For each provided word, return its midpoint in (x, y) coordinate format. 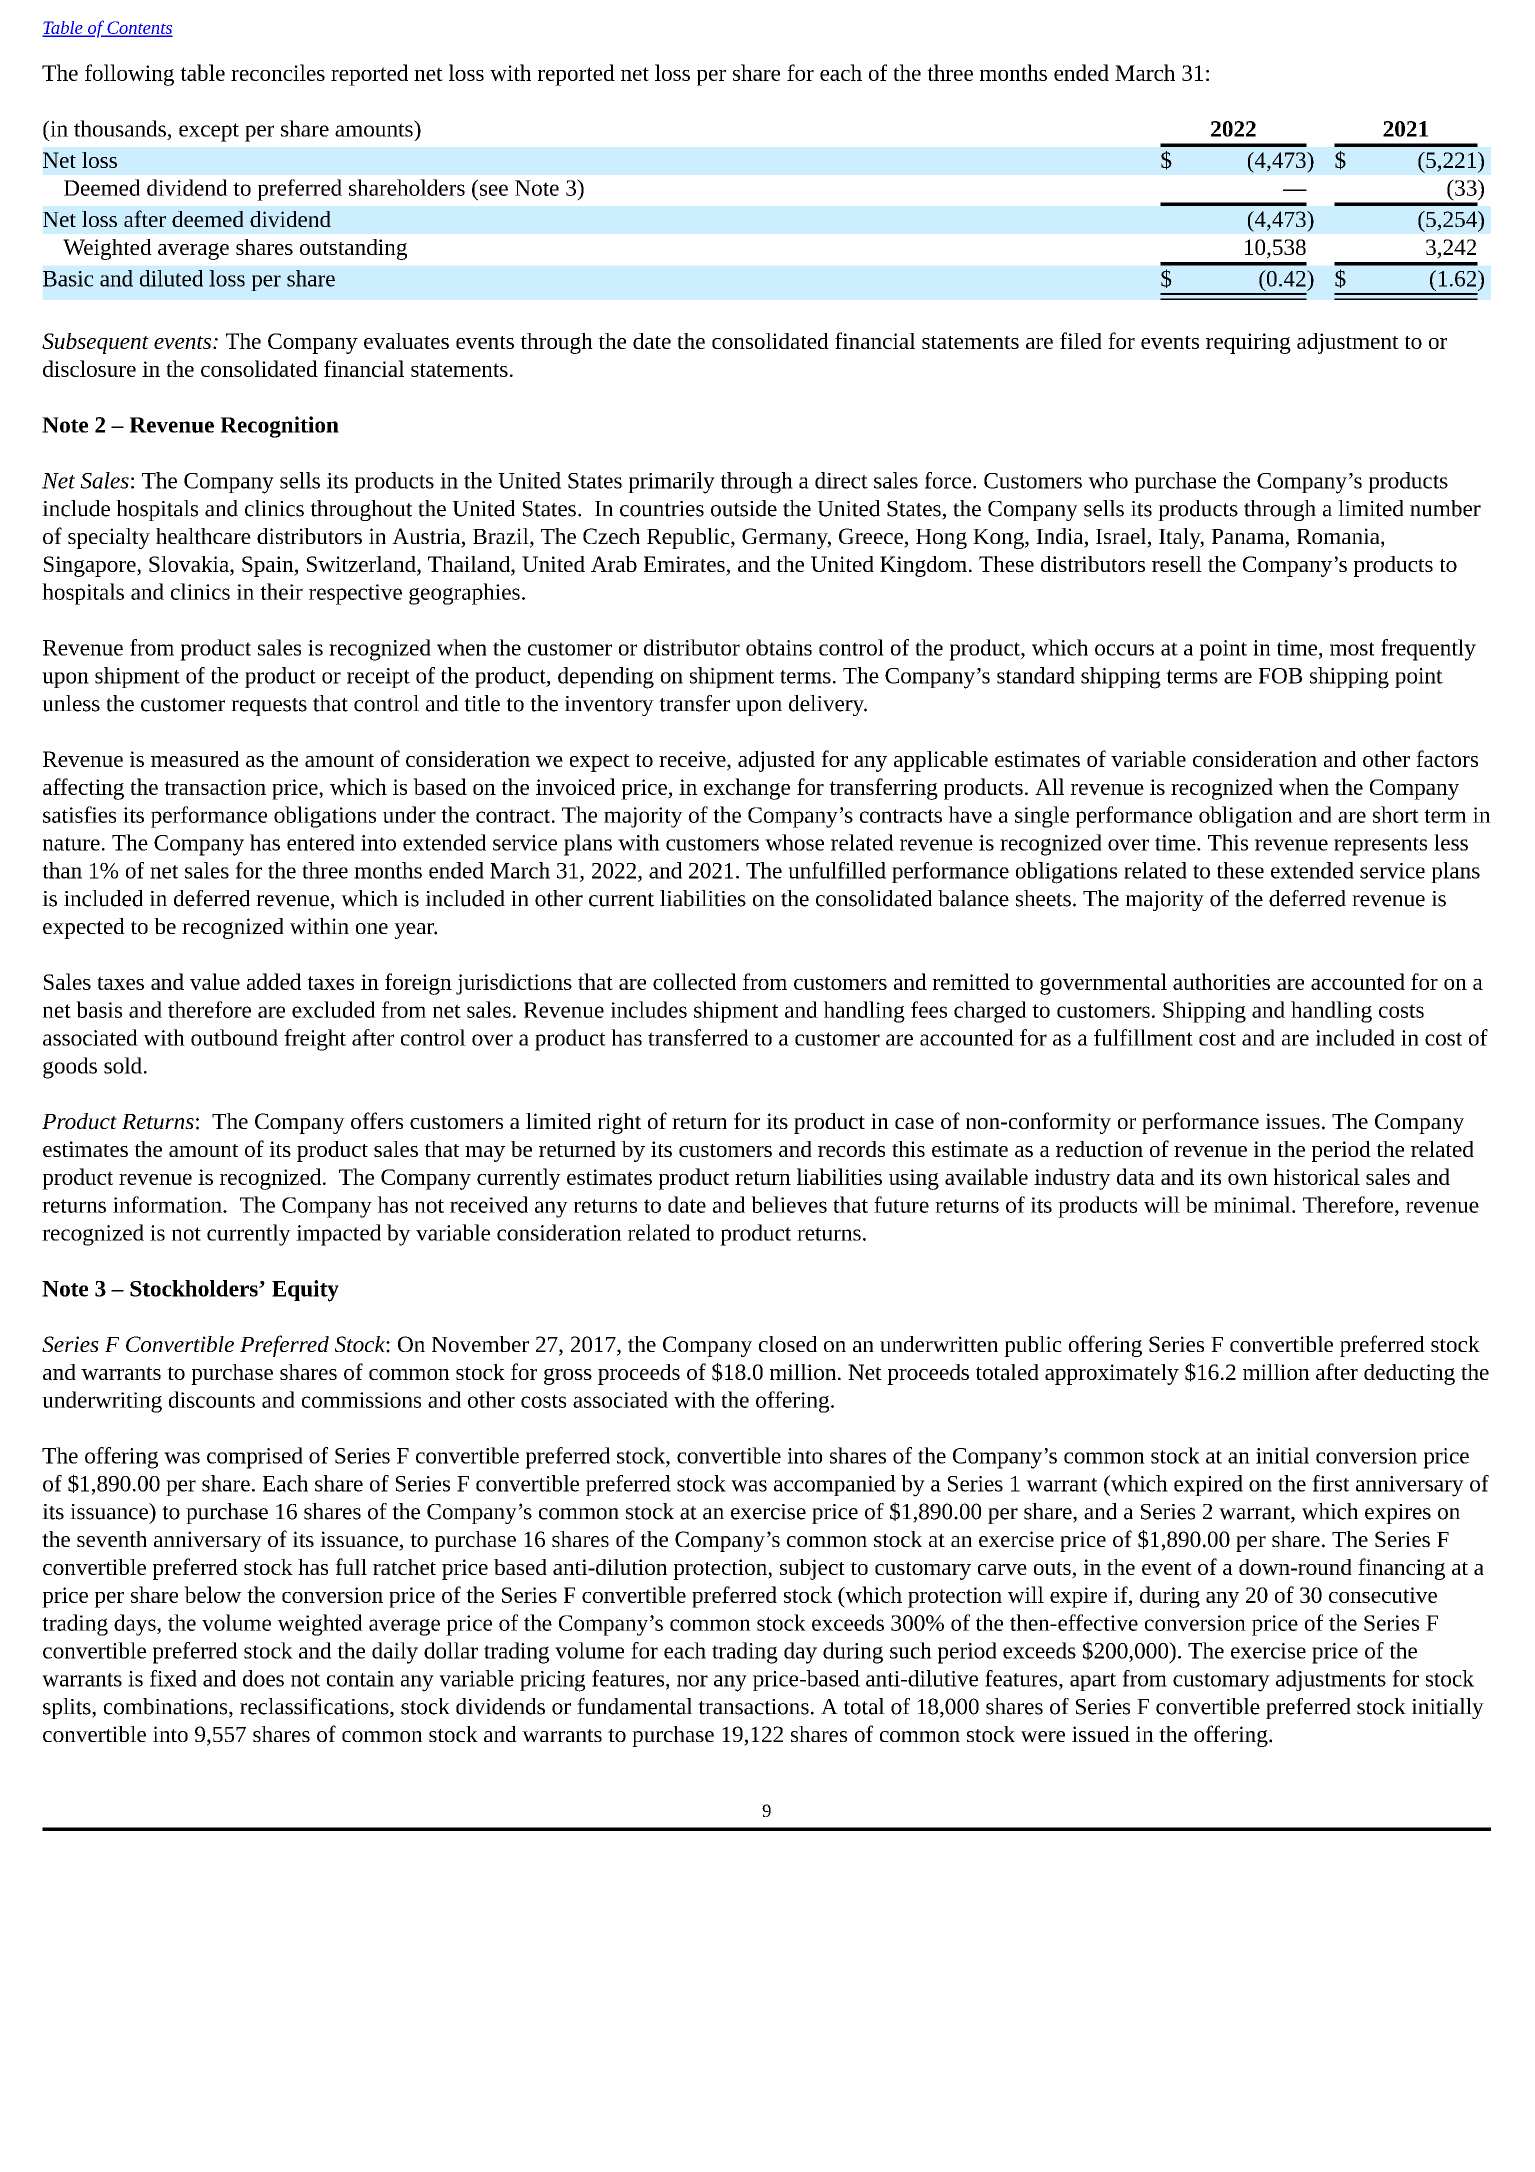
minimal (1253, 1204)
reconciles (278, 72)
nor (692, 1681)
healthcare (203, 536)
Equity (305, 1291)
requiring (1248, 343)
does (263, 1678)
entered (321, 842)
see (494, 190)
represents (1380, 846)
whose (794, 842)
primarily (671, 483)
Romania (1339, 537)
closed (788, 1344)
